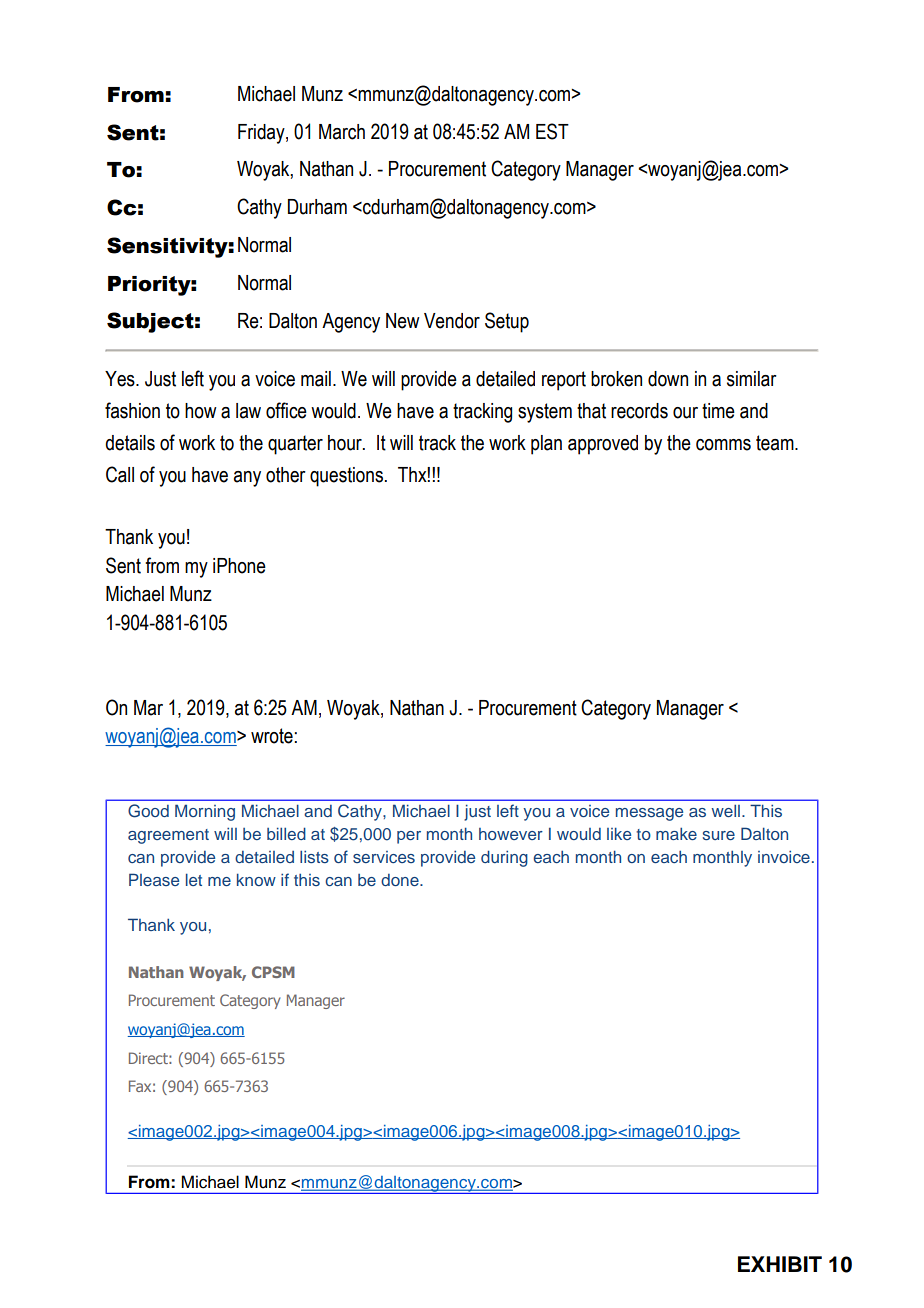  Describe the element at coordinates (668, 379) in the document. I see `down` at that location.
